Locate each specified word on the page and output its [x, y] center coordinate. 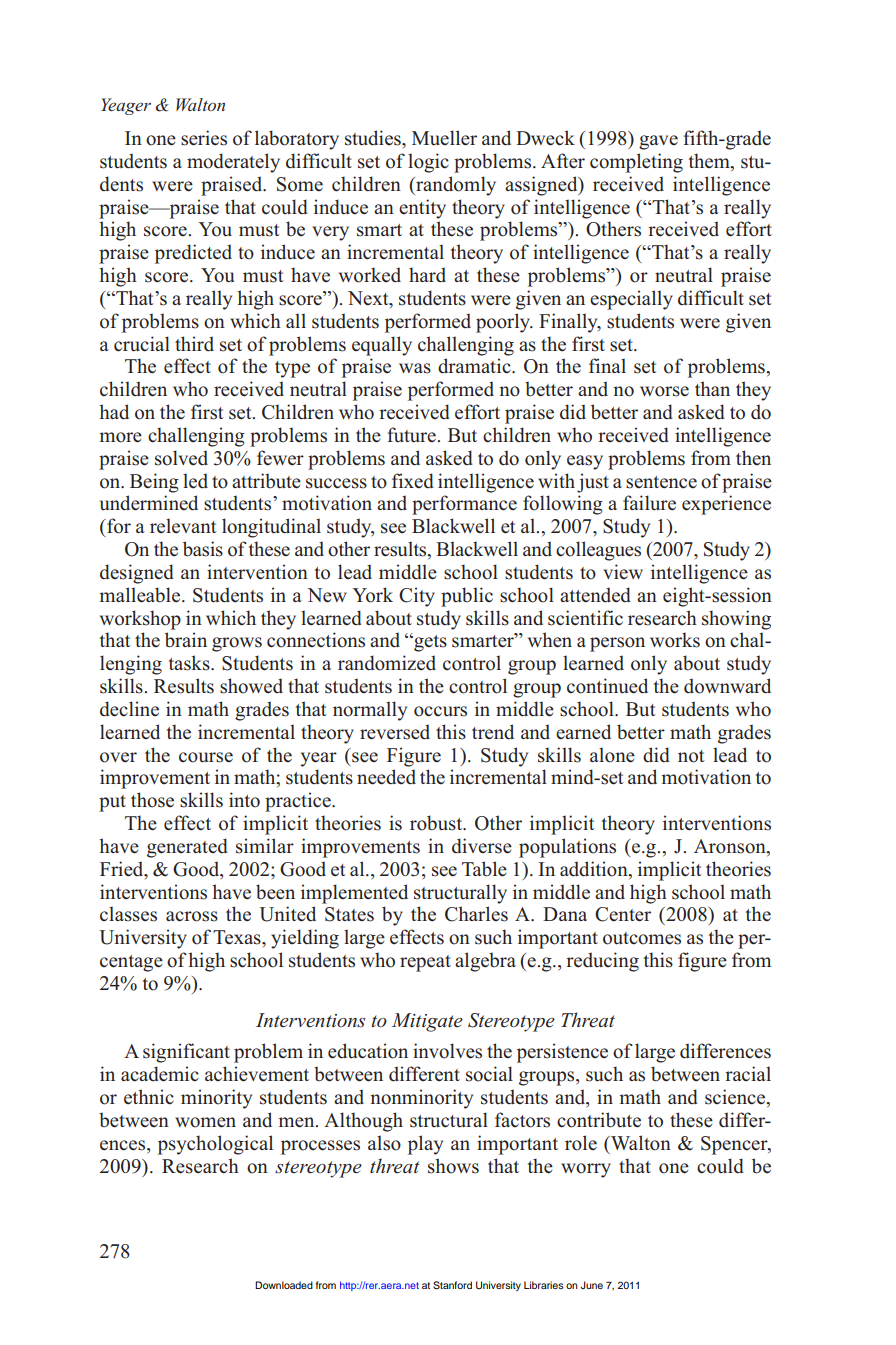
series [204, 138]
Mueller [444, 138]
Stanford [452, 1285]
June [591, 1285]
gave [658, 142]
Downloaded [284, 1285]
